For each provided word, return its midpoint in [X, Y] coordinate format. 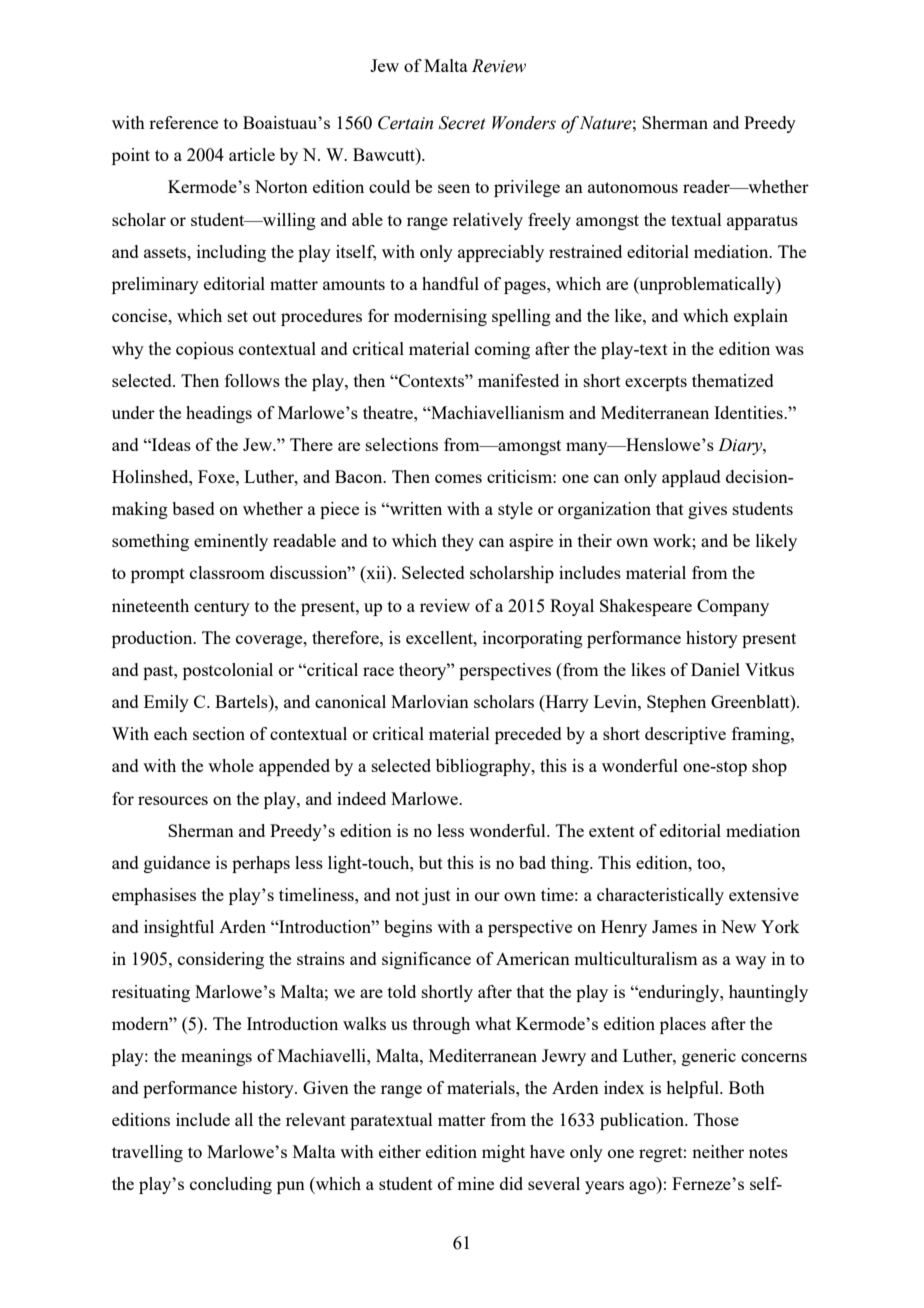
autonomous [633, 187]
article [252, 154]
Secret [462, 123]
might [503, 1153]
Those [716, 1119]
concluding [231, 1185]
